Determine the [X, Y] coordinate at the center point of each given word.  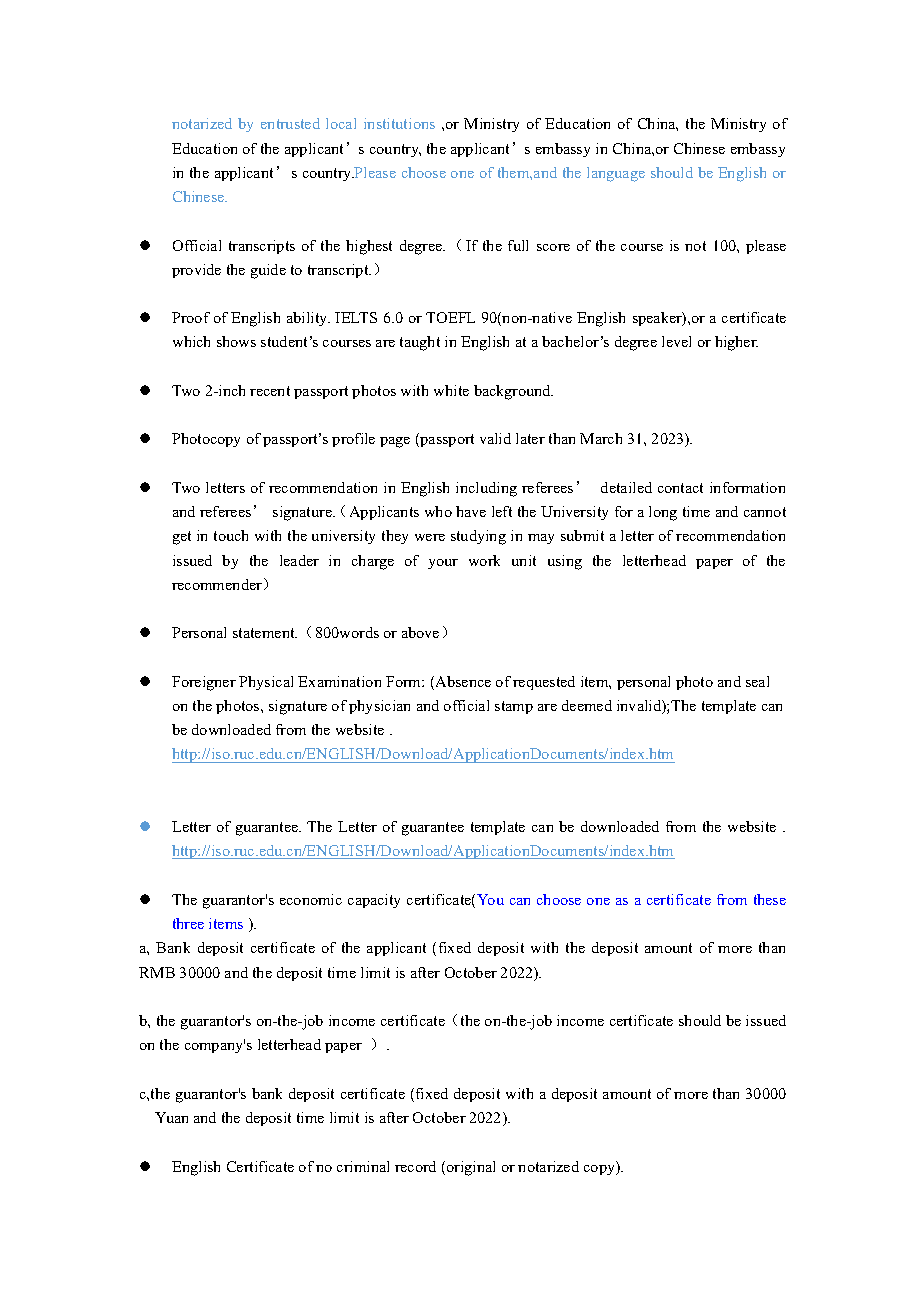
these [770, 899]
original [471, 1168]
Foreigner [204, 683]
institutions [399, 123]
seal [757, 681]
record [415, 1166]
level [676, 341]
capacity [374, 901]
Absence [462, 683]
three [188, 923]
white [451, 390]
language [616, 174]
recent [270, 391]
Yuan [171, 1117]
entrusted [290, 123]
